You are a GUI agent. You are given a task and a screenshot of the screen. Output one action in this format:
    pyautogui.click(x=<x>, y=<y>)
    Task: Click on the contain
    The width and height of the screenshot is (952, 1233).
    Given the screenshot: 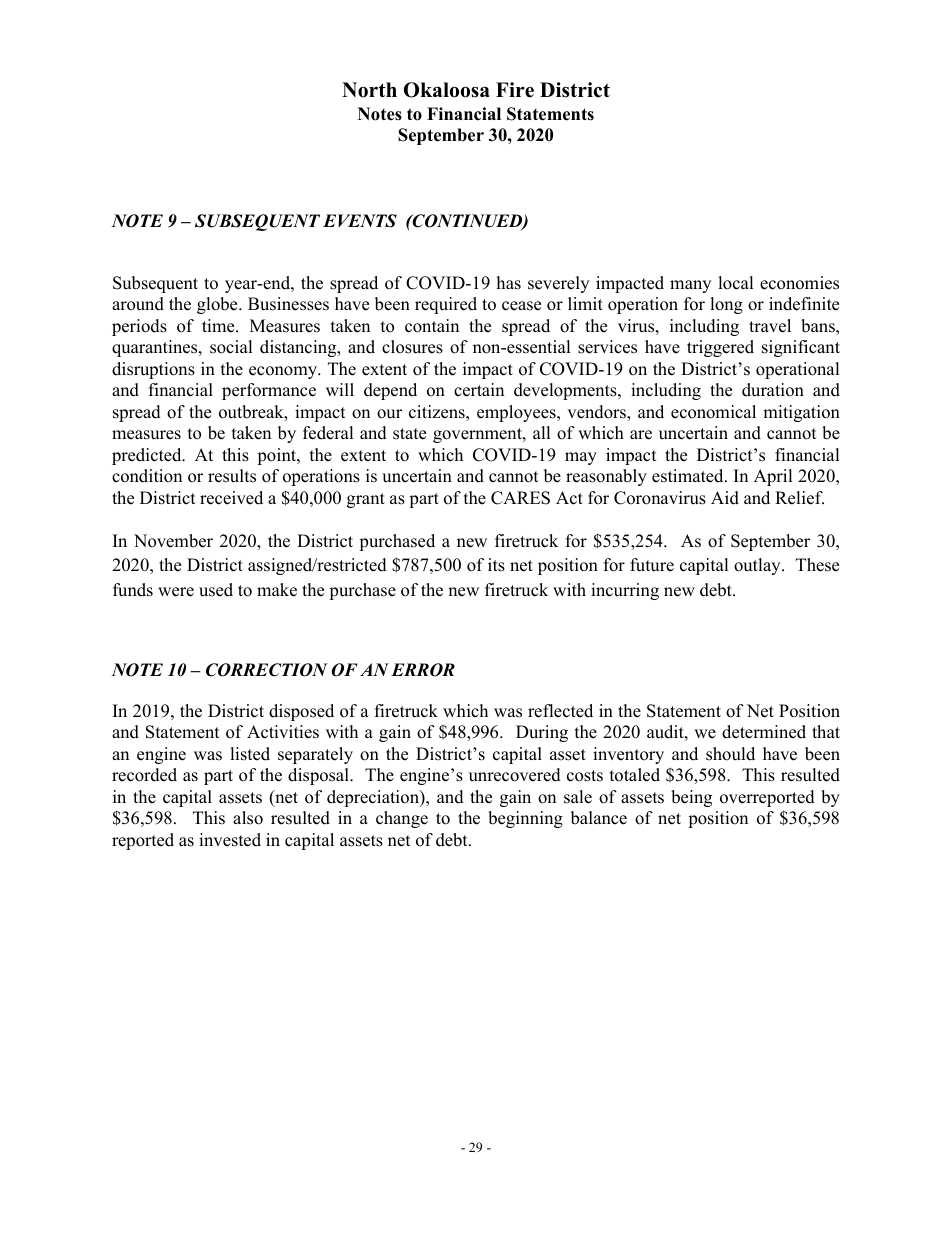 What is the action you would take?
    pyautogui.click(x=432, y=326)
